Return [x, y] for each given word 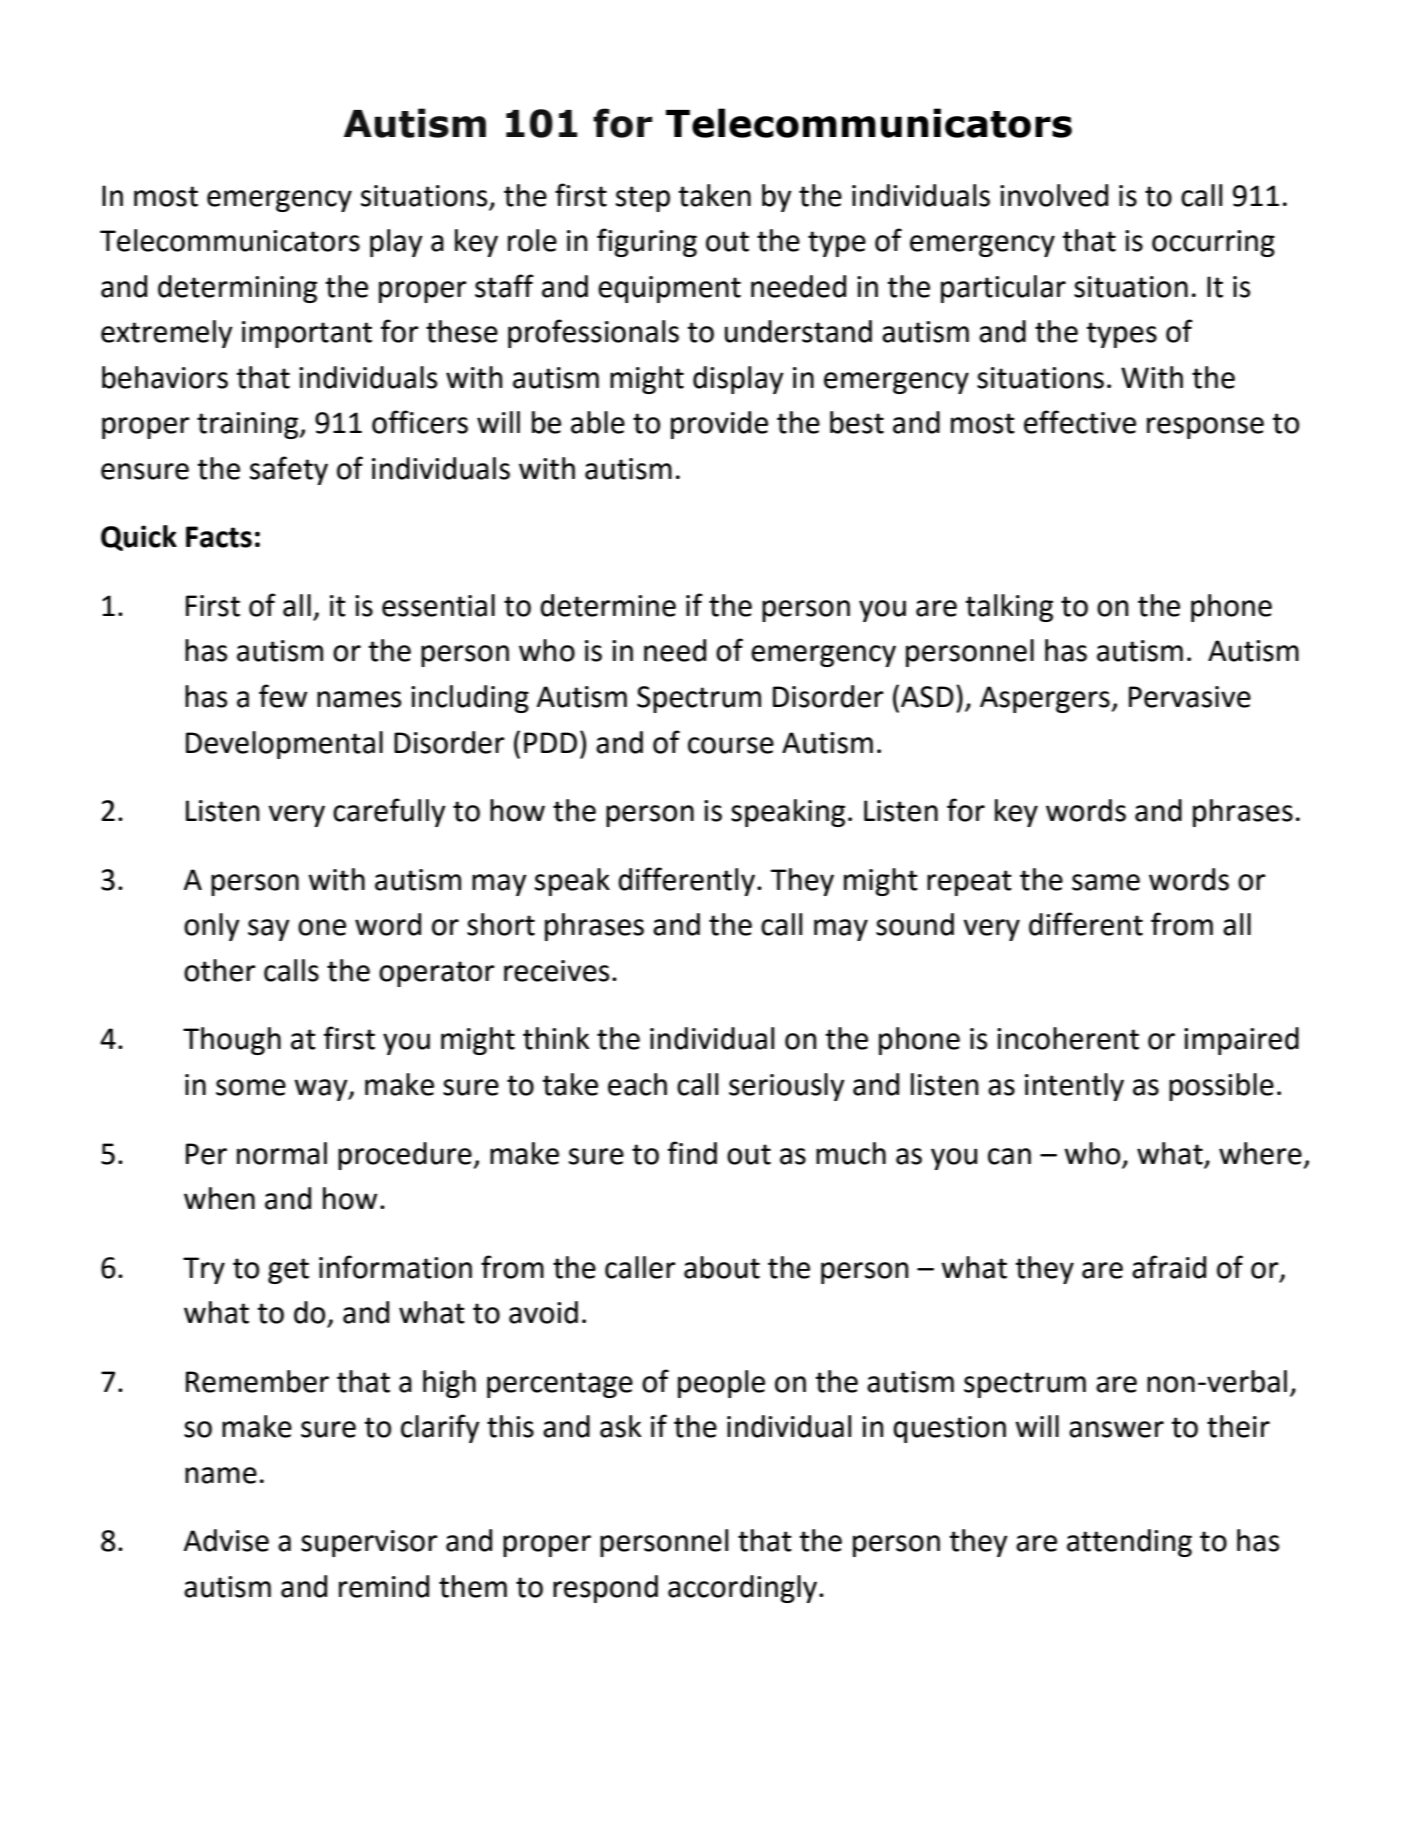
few [283, 696]
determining [237, 289]
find [692, 1153]
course [731, 745]
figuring [647, 242]
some [251, 1087]
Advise [226, 1540]
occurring [1213, 243]
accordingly [744, 1589]
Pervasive [1190, 697]
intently [1074, 1087]
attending [1129, 1543]
